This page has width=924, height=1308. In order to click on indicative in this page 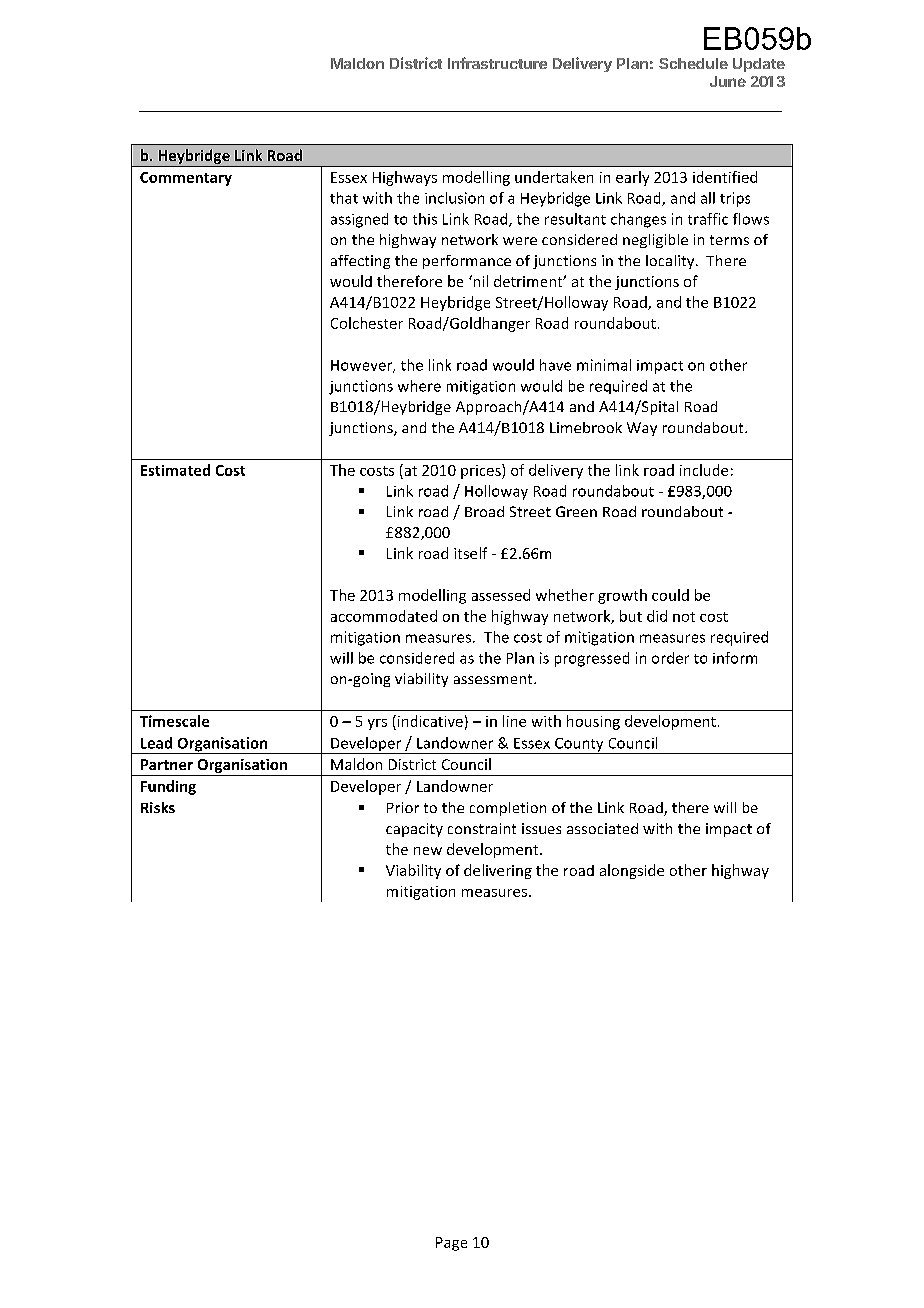, I will do `click(429, 721)`.
